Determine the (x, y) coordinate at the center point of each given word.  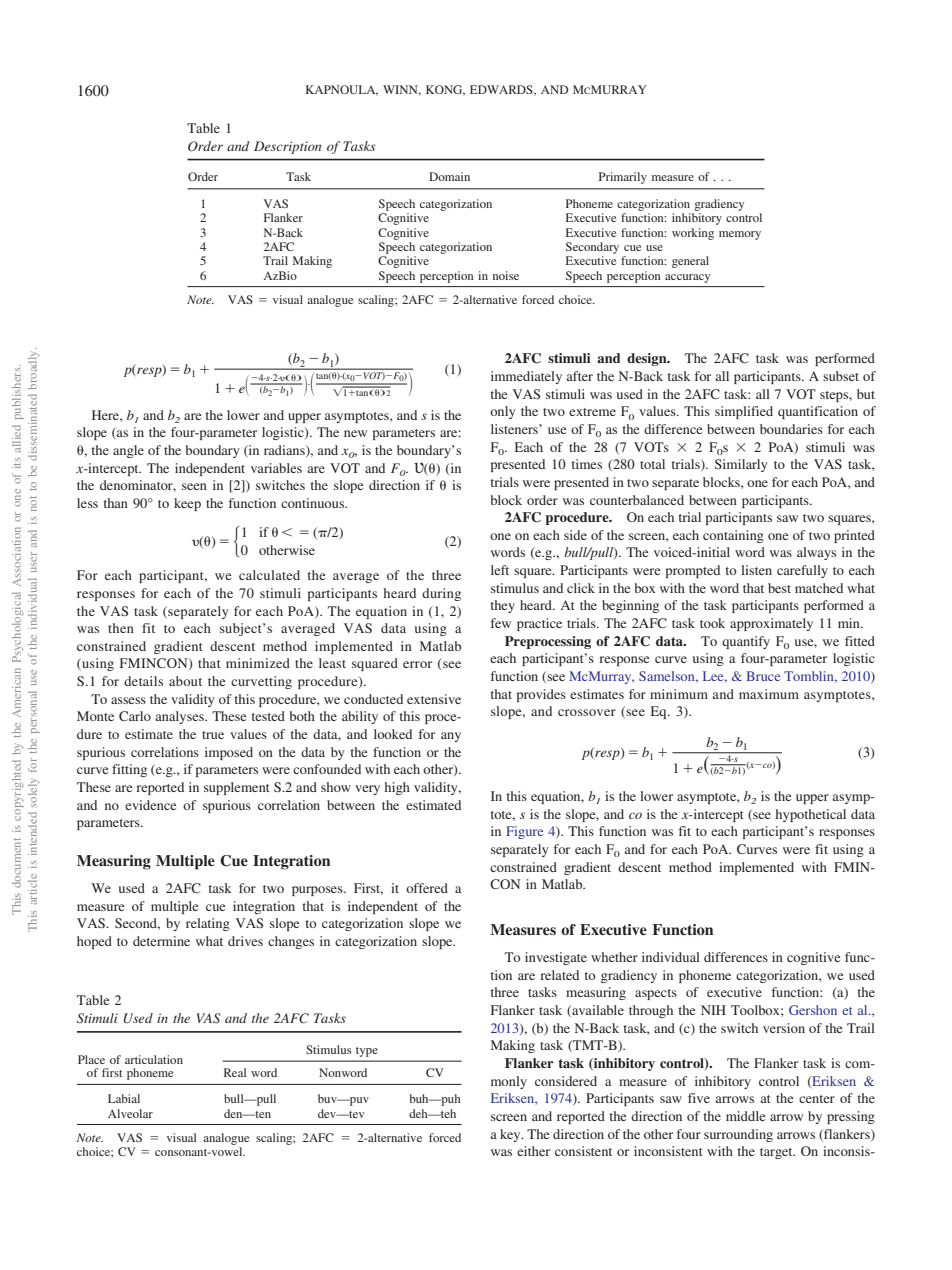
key (511, 1135)
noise (506, 275)
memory (740, 235)
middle (745, 1116)
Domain (449, 176)
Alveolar (130, 1113)
